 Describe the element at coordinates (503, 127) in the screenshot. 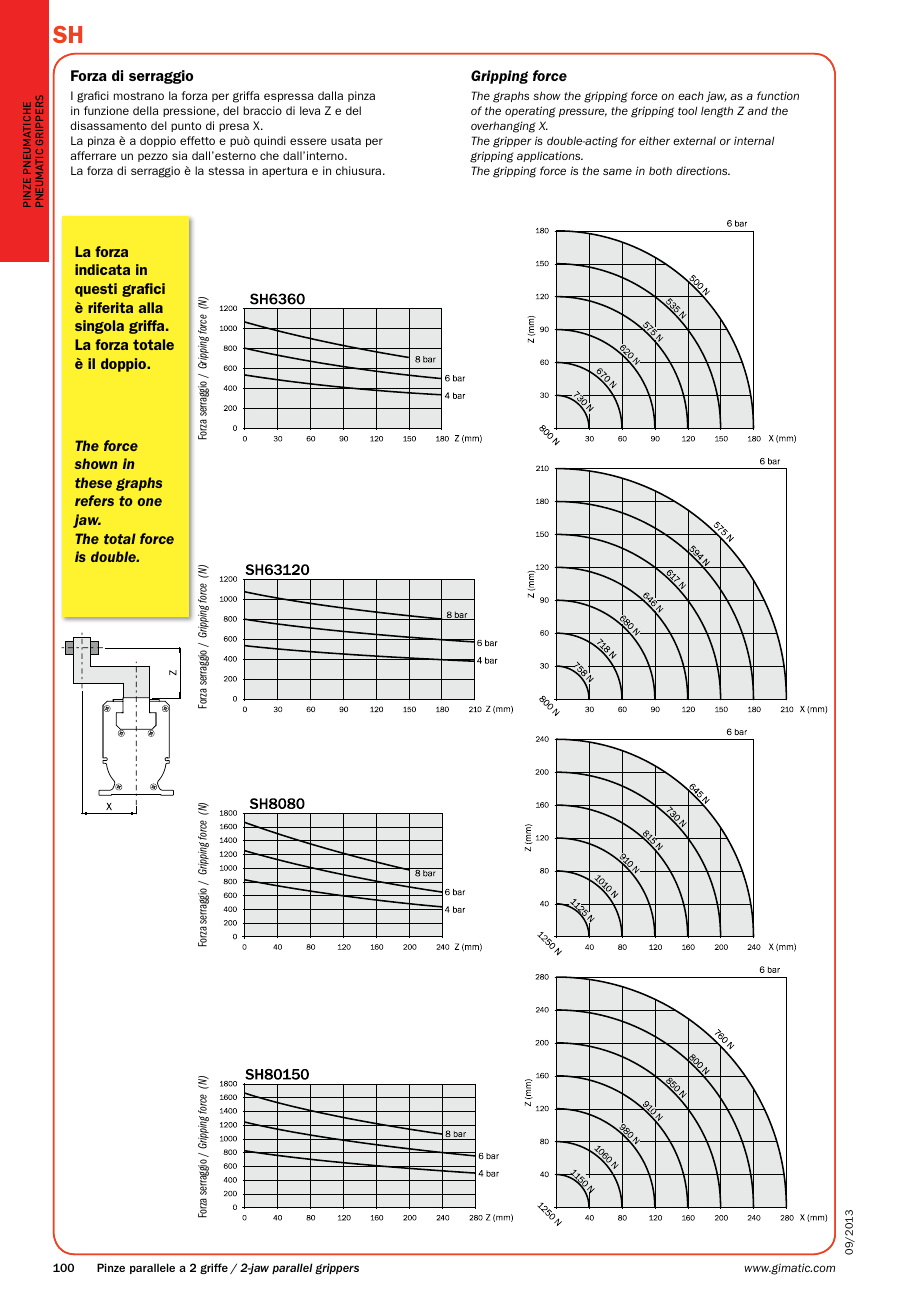

I see `overhanging` at that location.
